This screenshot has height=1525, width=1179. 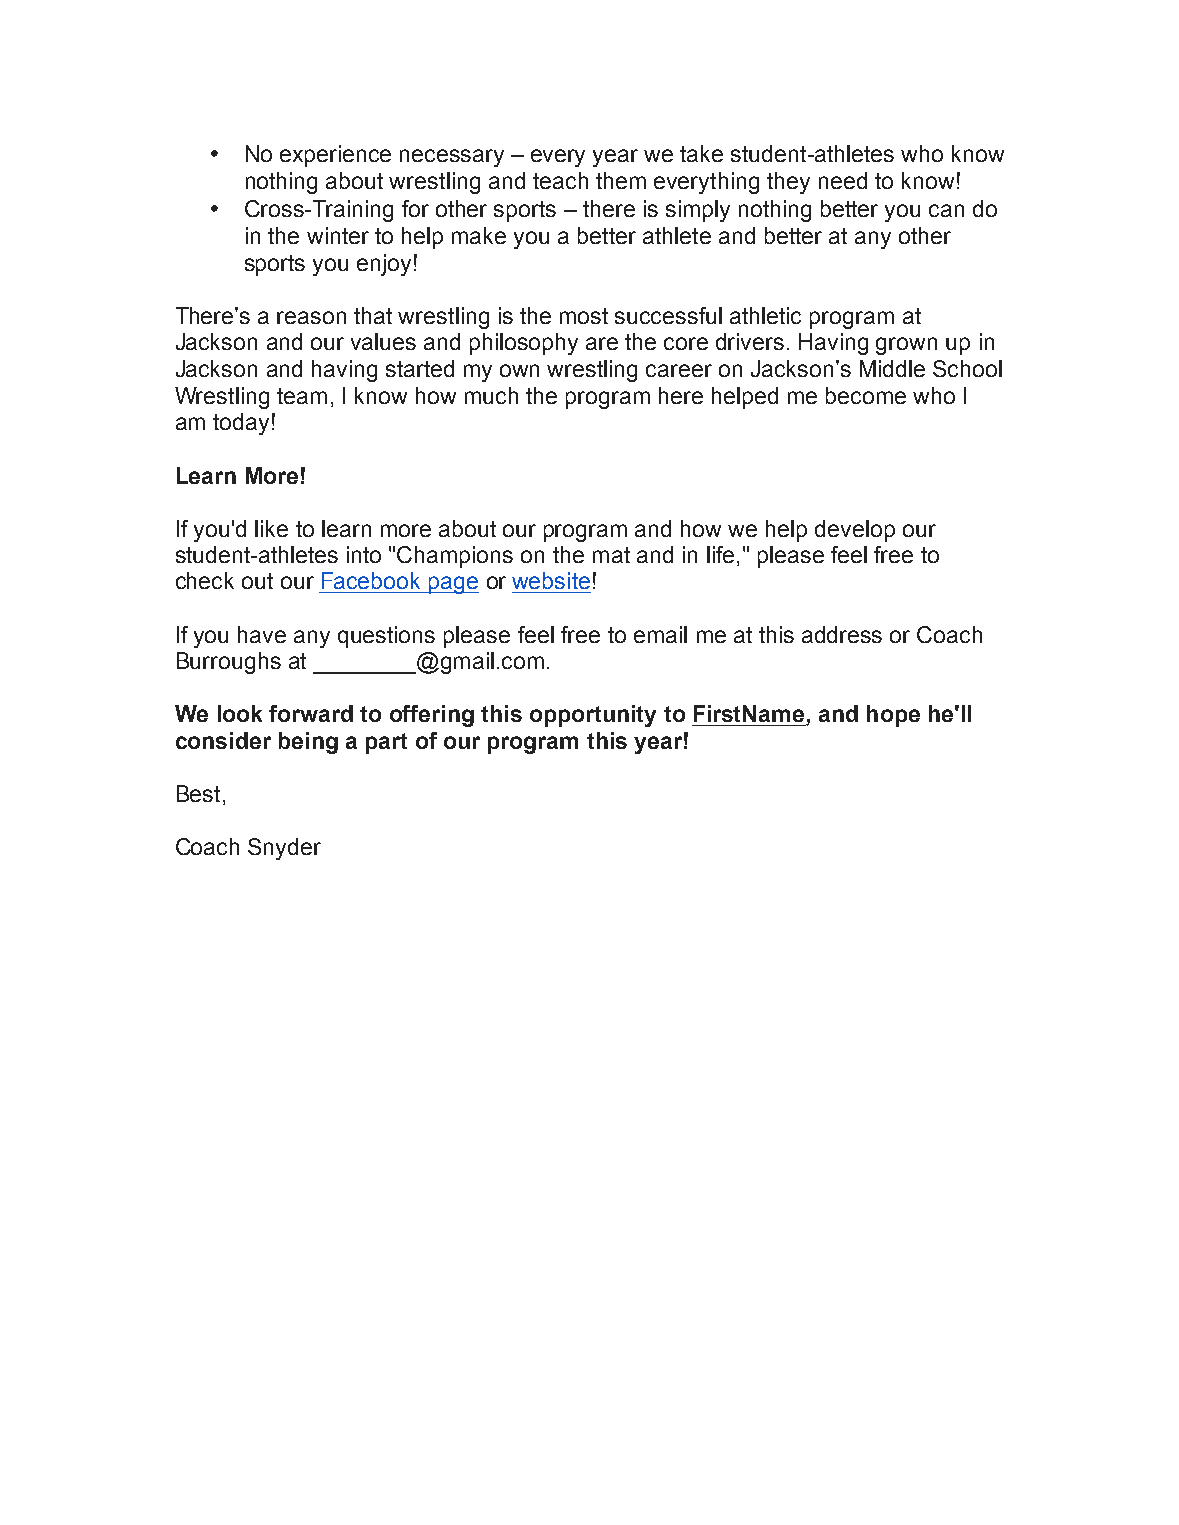 What do you see at coordinates (611, 555) in the screenshot?
I see `mat` at bounding box center [611, 555].
